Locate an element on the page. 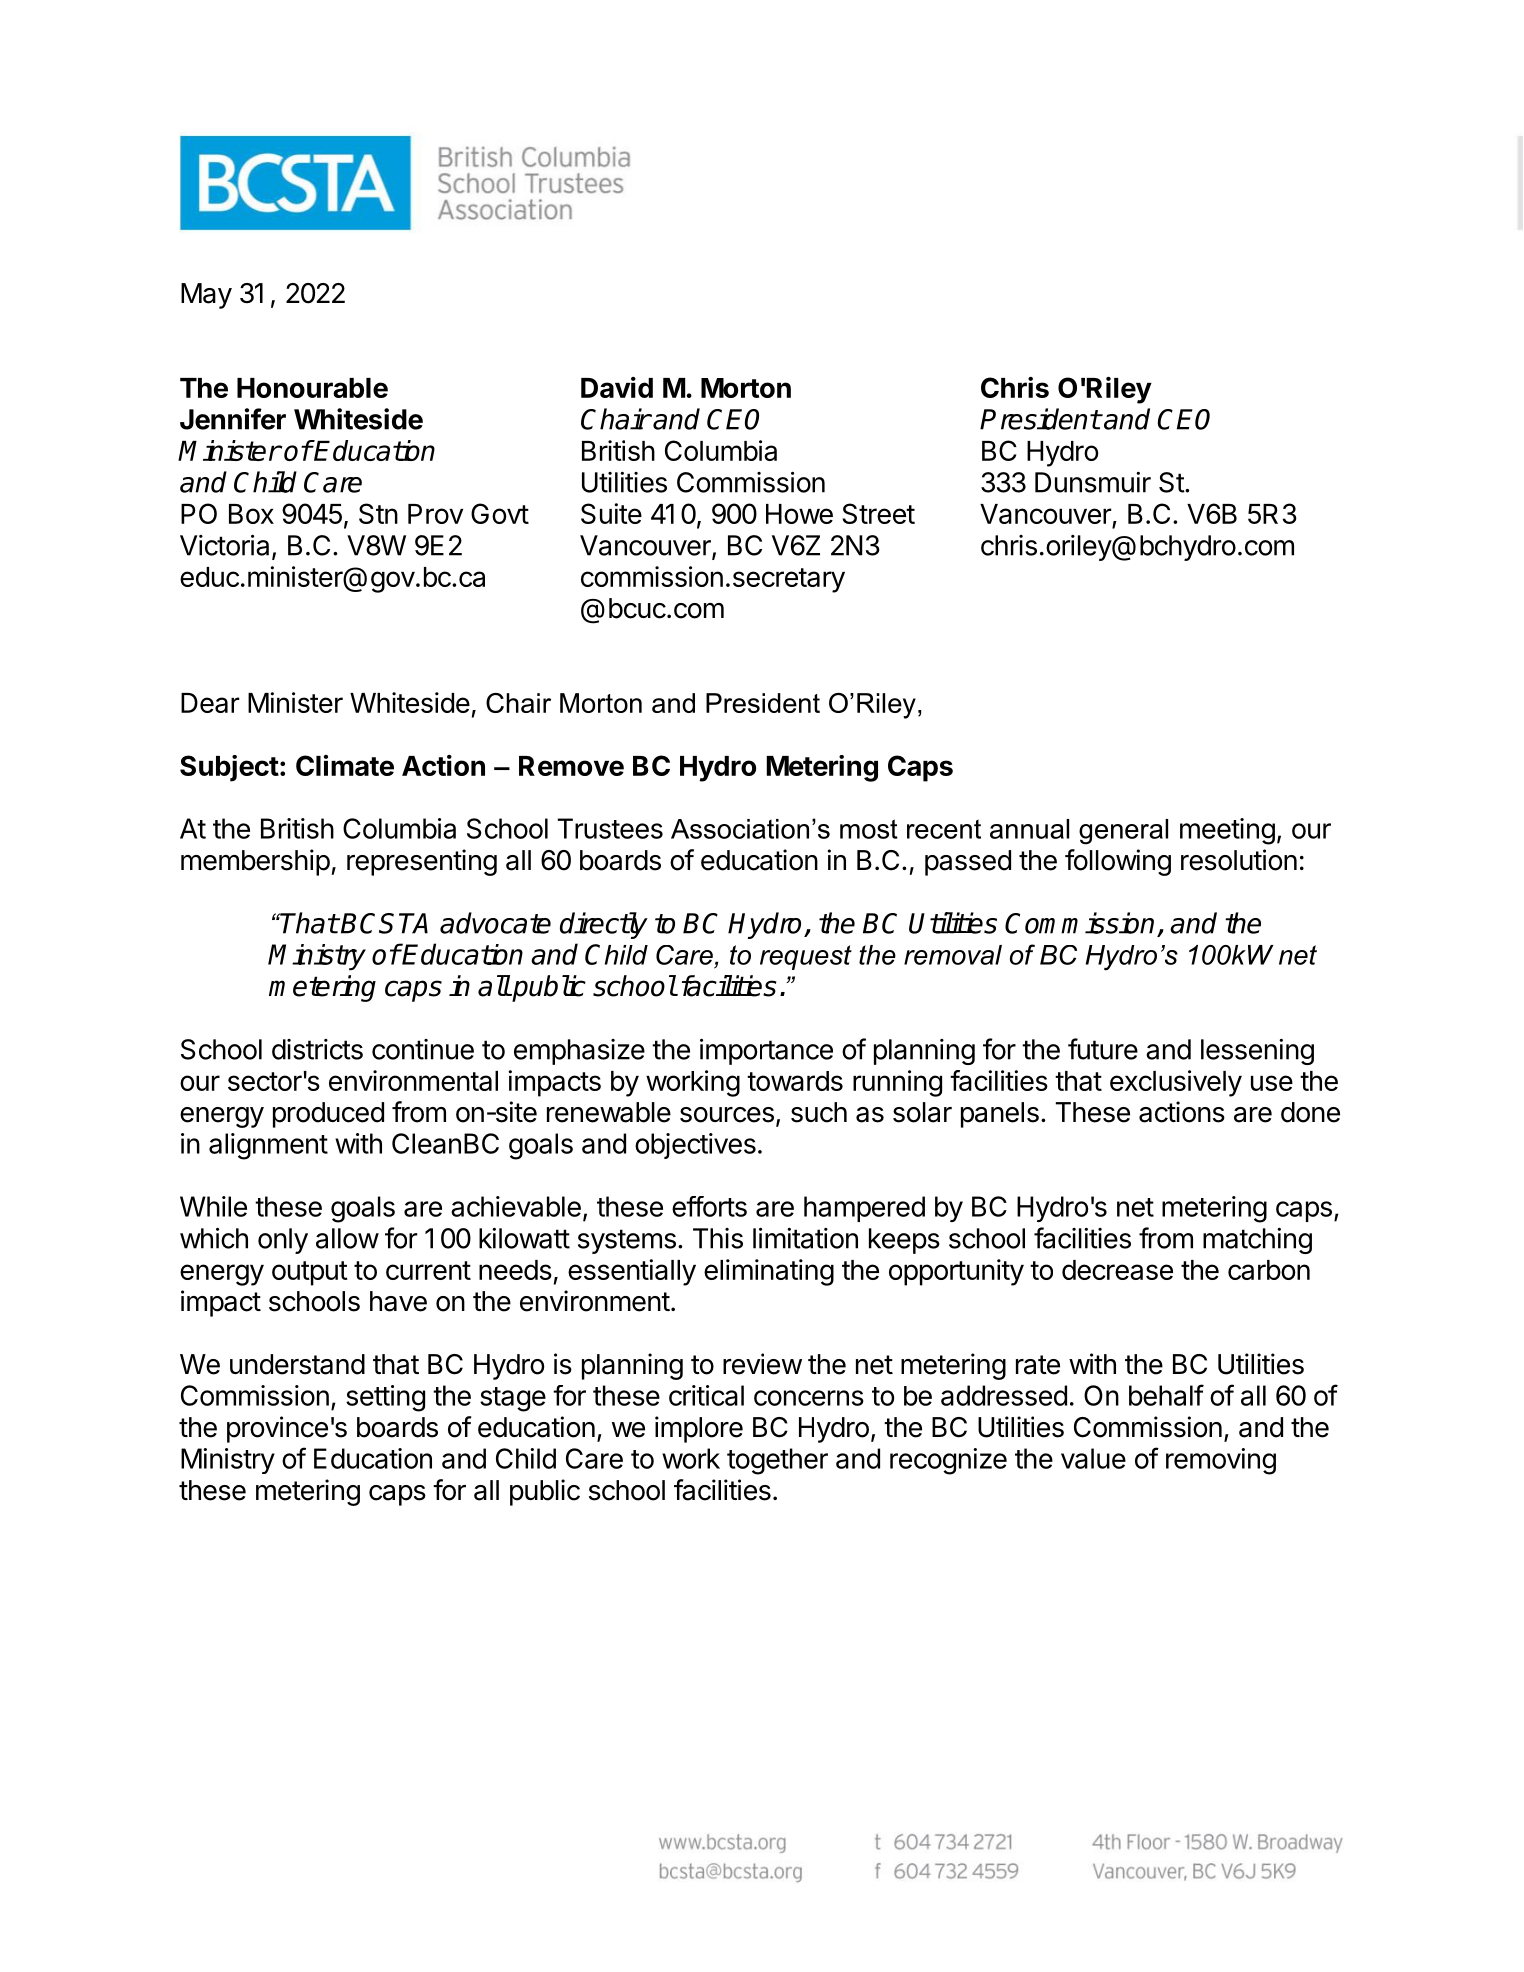  setting is located at coordinates (385, 1398).
